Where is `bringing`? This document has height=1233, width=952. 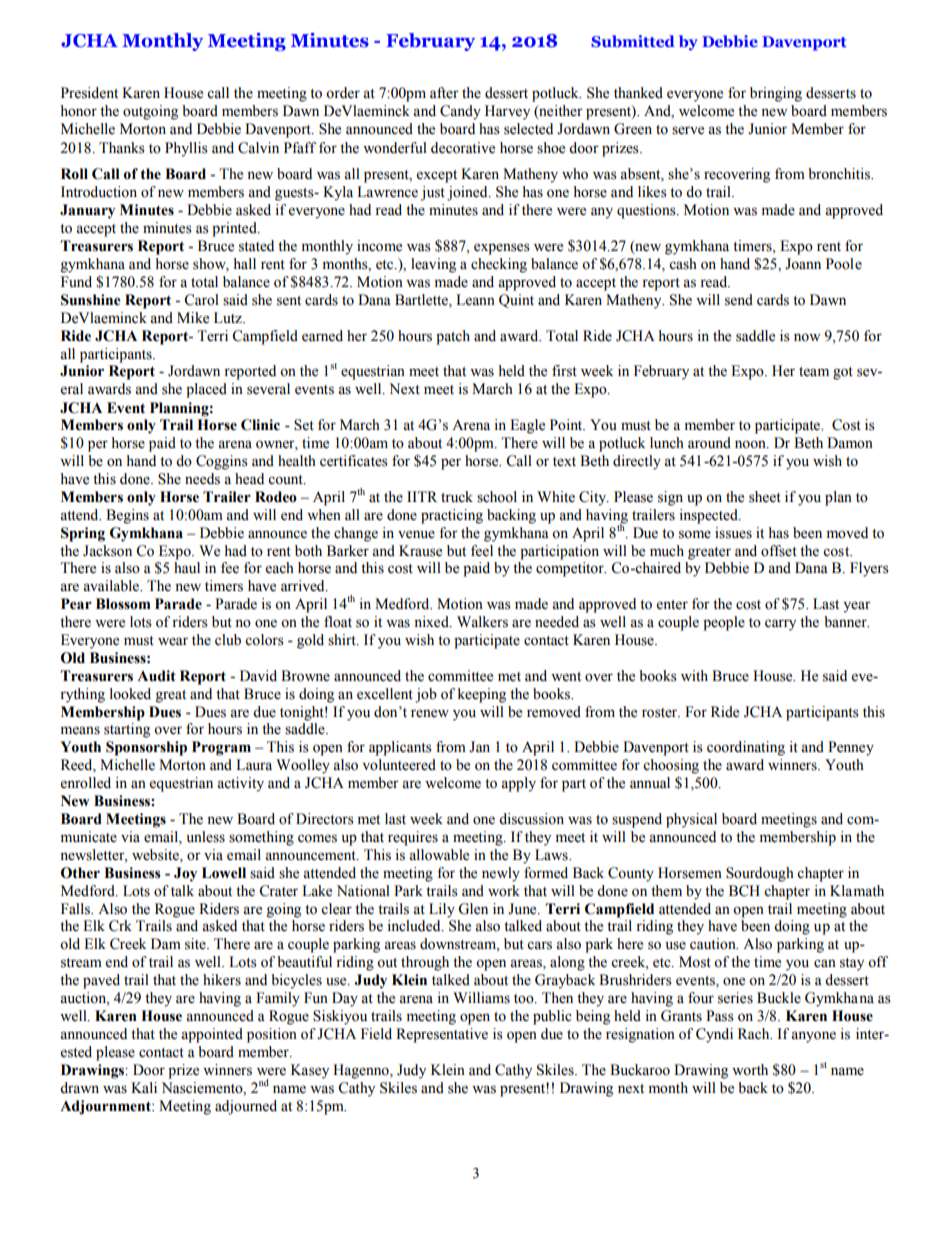 bringing is located at coordinates (776, 94).
